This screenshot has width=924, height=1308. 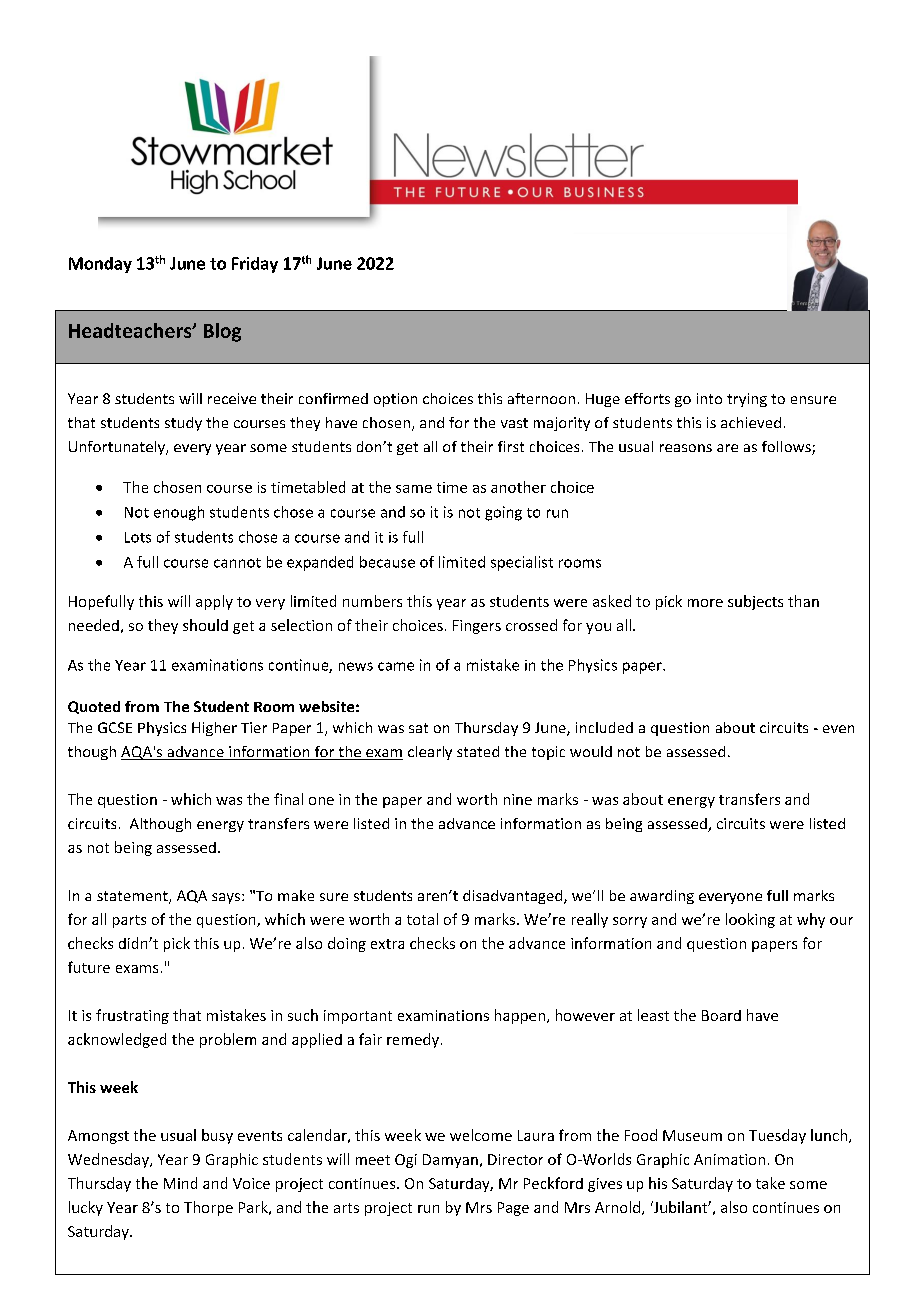 I want to click on future, so click(x=89, y=967).
